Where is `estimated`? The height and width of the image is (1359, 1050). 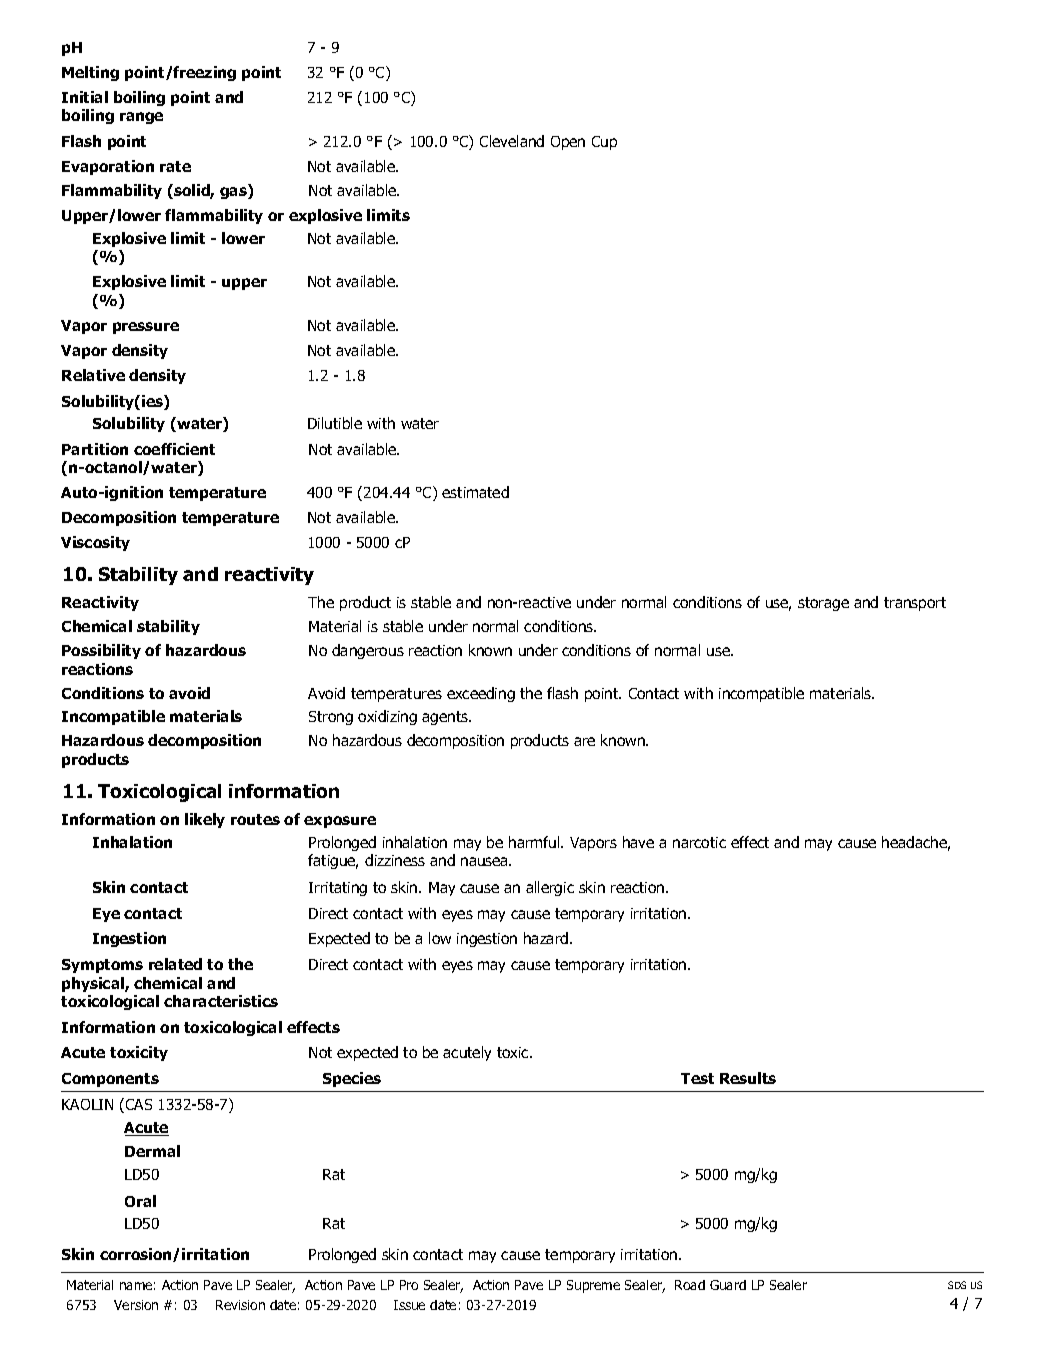
estimated is located at coordinates (475, 492).
